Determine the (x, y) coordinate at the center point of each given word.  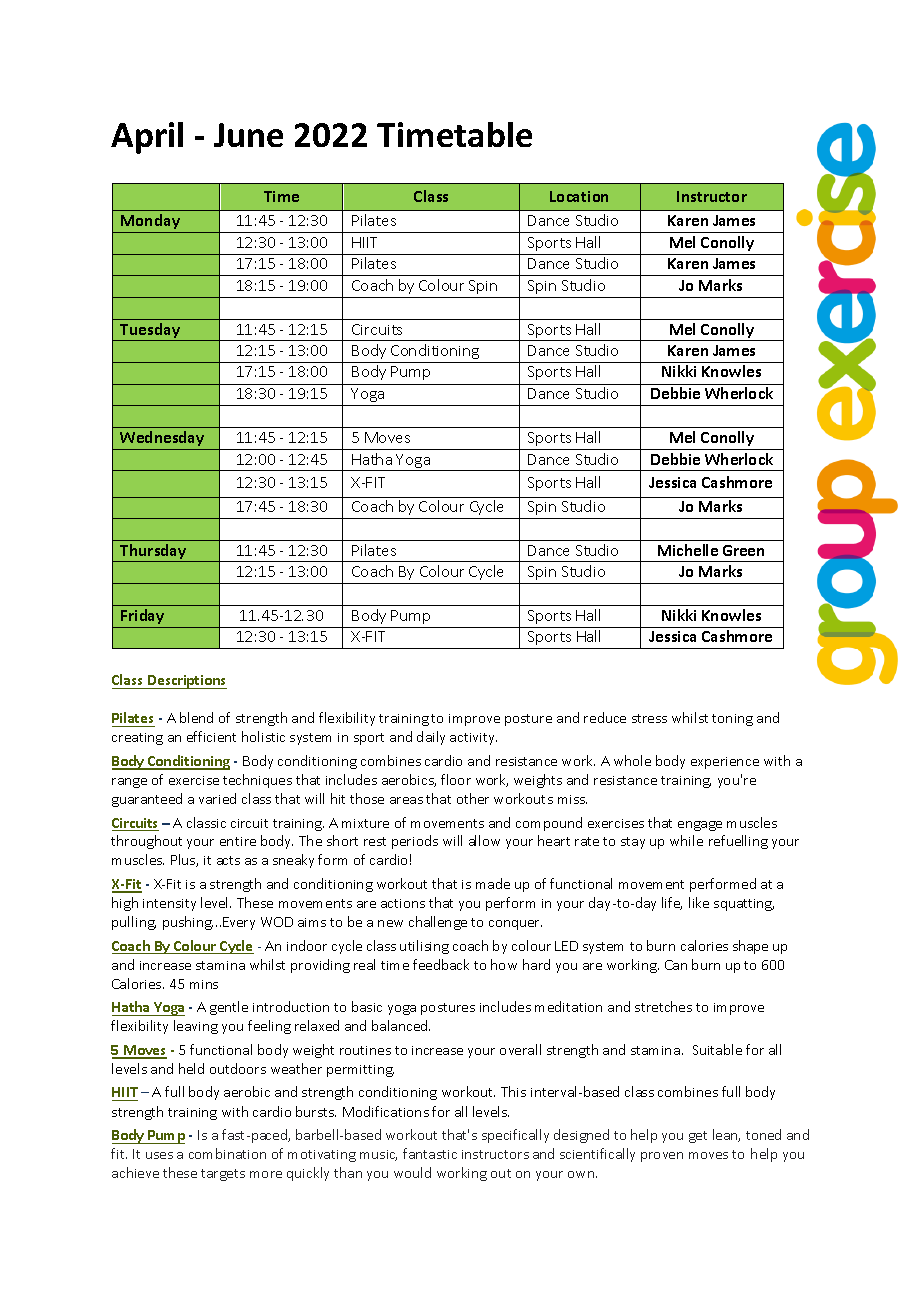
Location (579, 196)
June (248, 135)
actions (403, 903)
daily (431, 738)
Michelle (688, 550)
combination (227, 1153)
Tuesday (150, 332)
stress (649, 718)
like (699, 902)
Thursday (153, 553)
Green (743, 550)
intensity (169, 905)
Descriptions (186, 682)
